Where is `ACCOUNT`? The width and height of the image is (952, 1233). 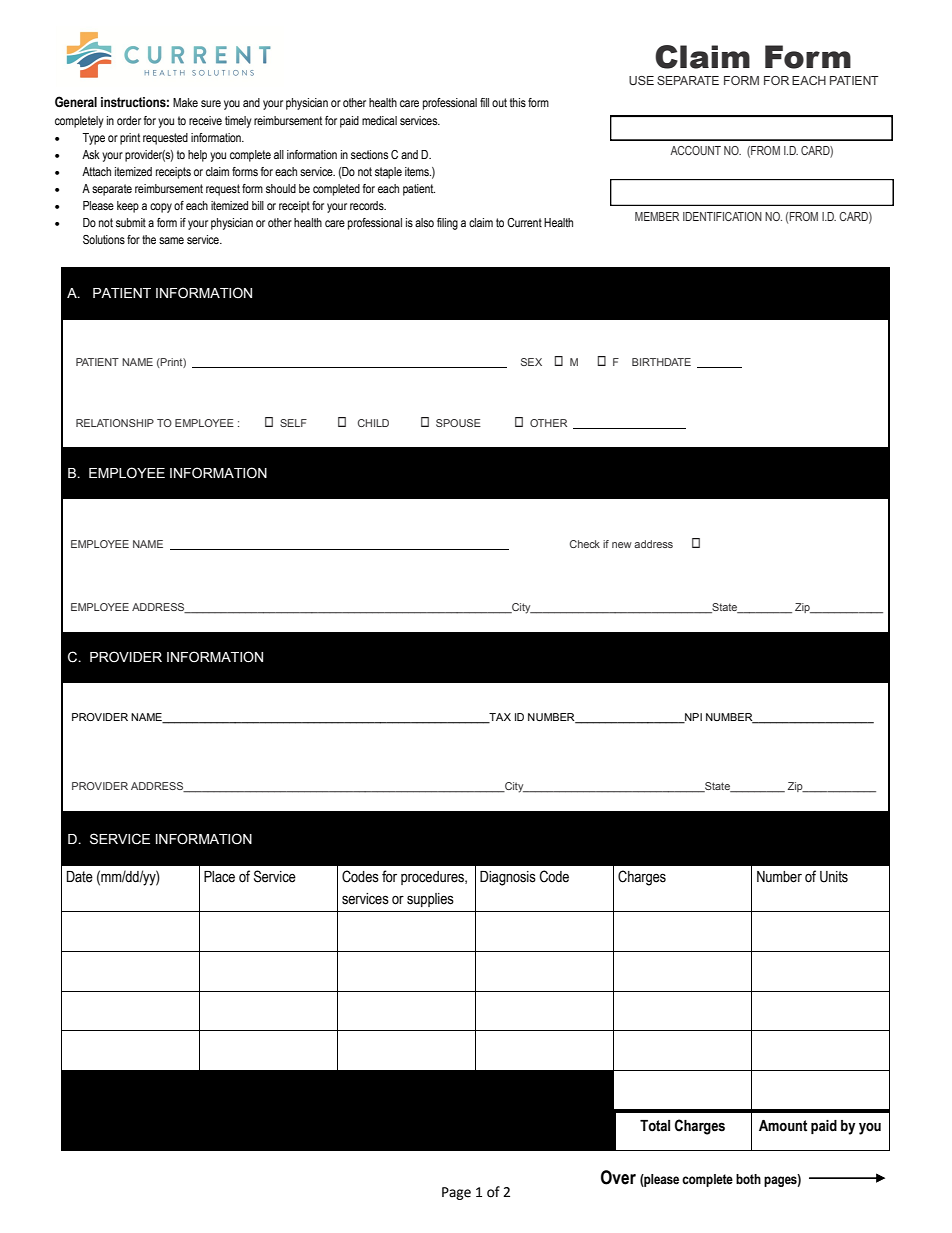
ACCOUNT is located at coordinates (695, 150).
